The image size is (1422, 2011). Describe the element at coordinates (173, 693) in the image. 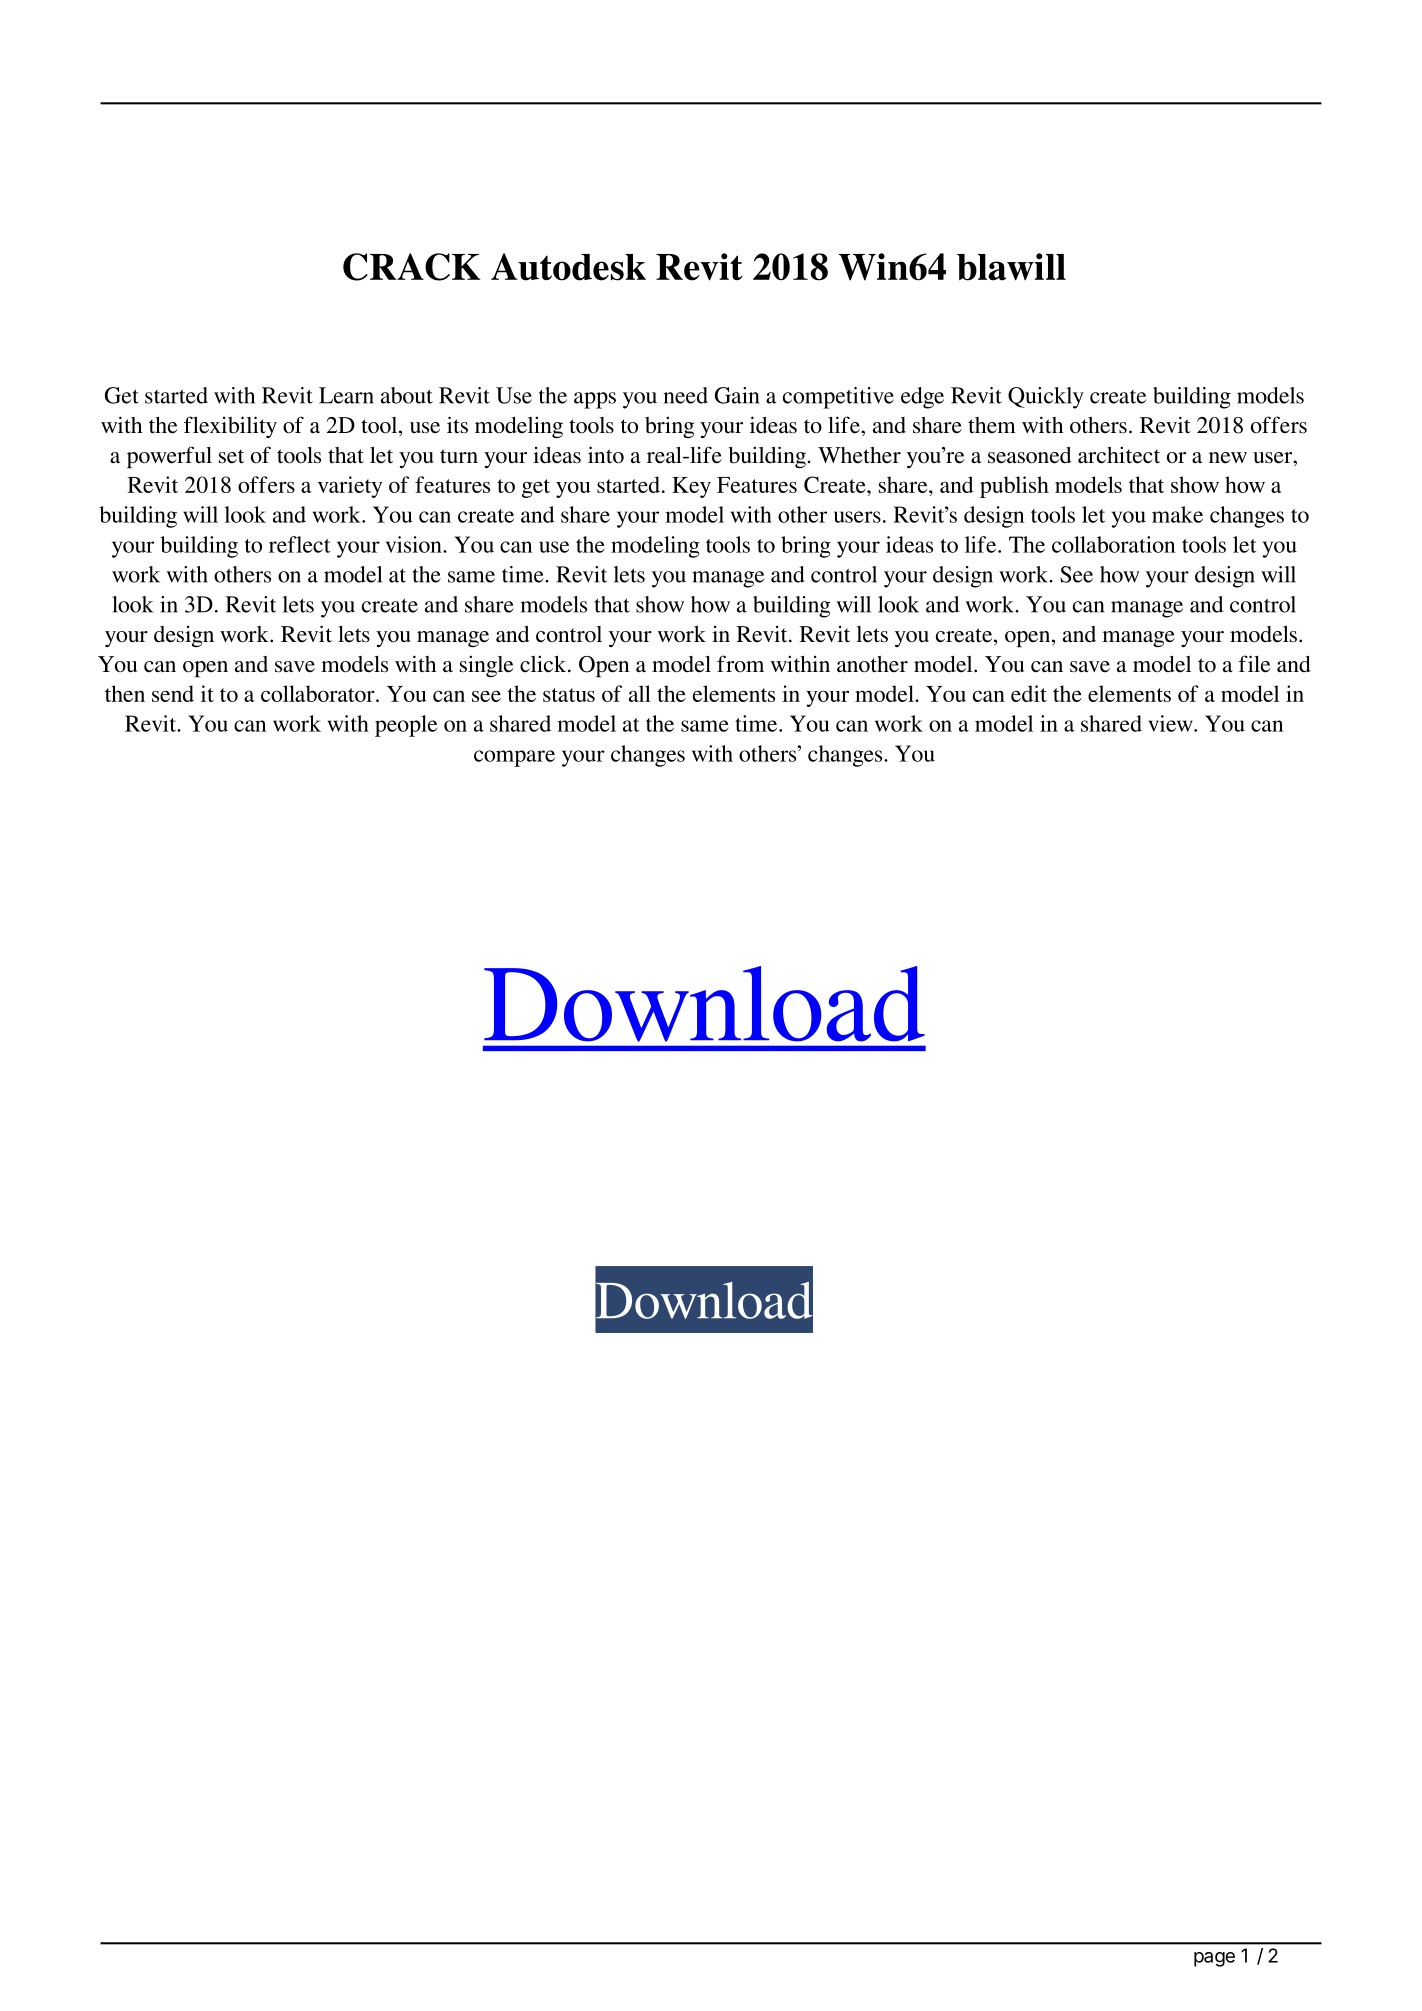

I see `send` at that location.
